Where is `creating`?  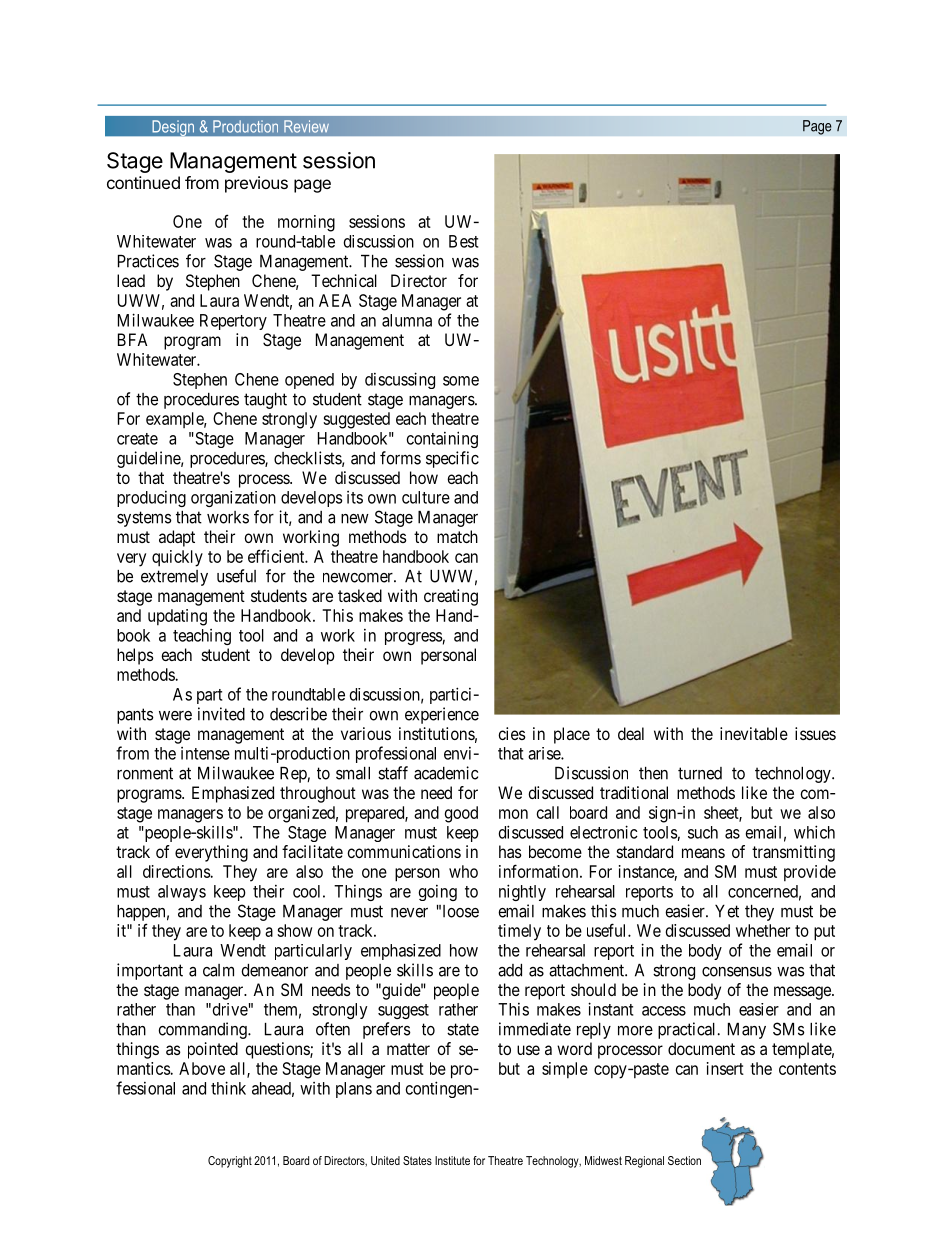
creating is located at coordinates (451, 597).
